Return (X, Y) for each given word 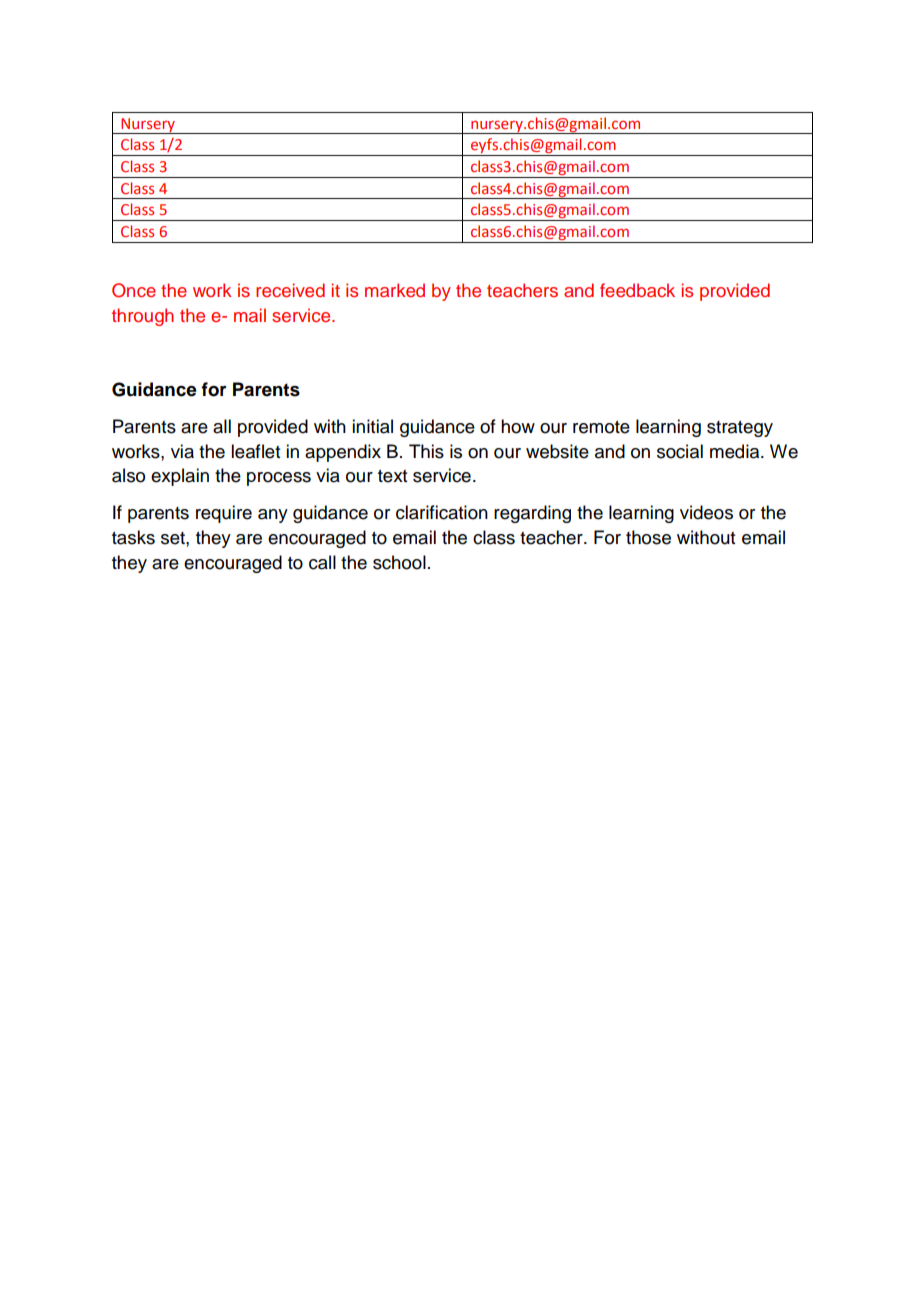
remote (601, 427)
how (518, 426)
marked (395, 290)
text (392, 476)
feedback (637, 290)
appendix (343, 453)
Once (134, 290)
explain (180, 477)
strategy (740, 429)
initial (372, 426)
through (143, 317)
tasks (133, 537)
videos (706, 512)
